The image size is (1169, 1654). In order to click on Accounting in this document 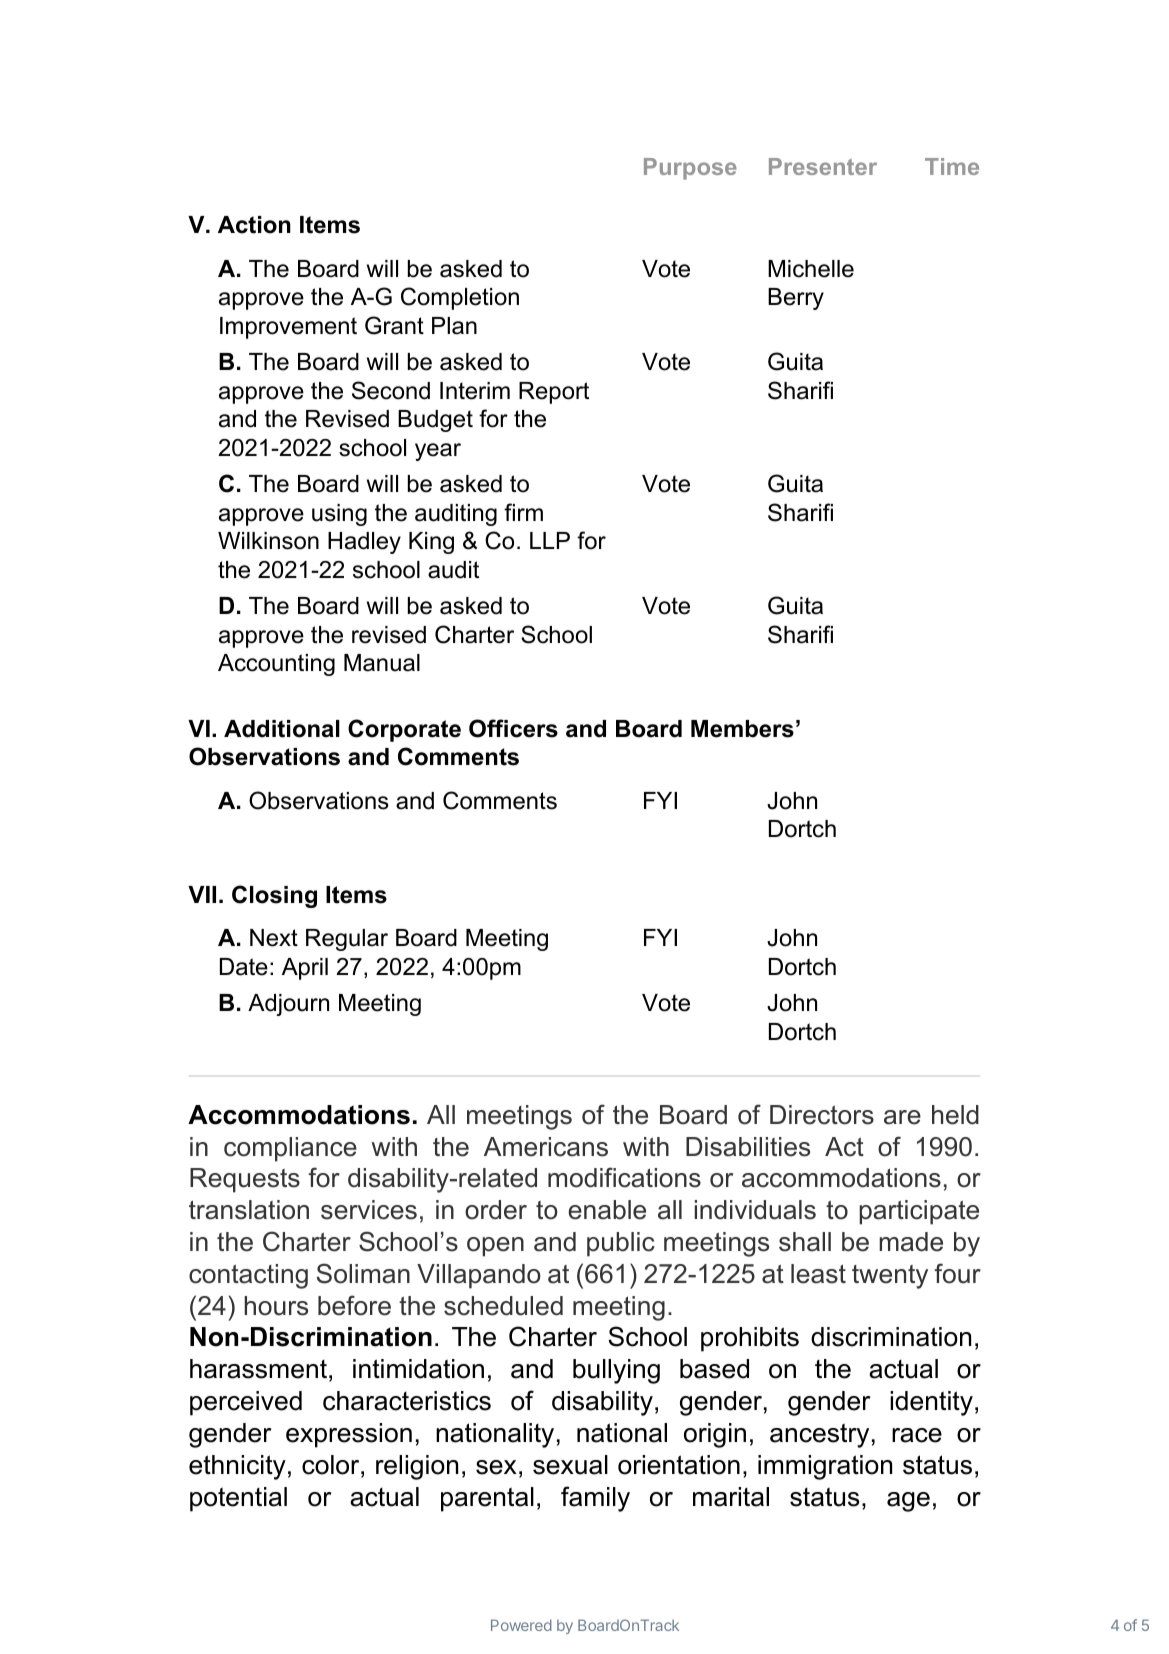, I will do `click(276, 665)`.
